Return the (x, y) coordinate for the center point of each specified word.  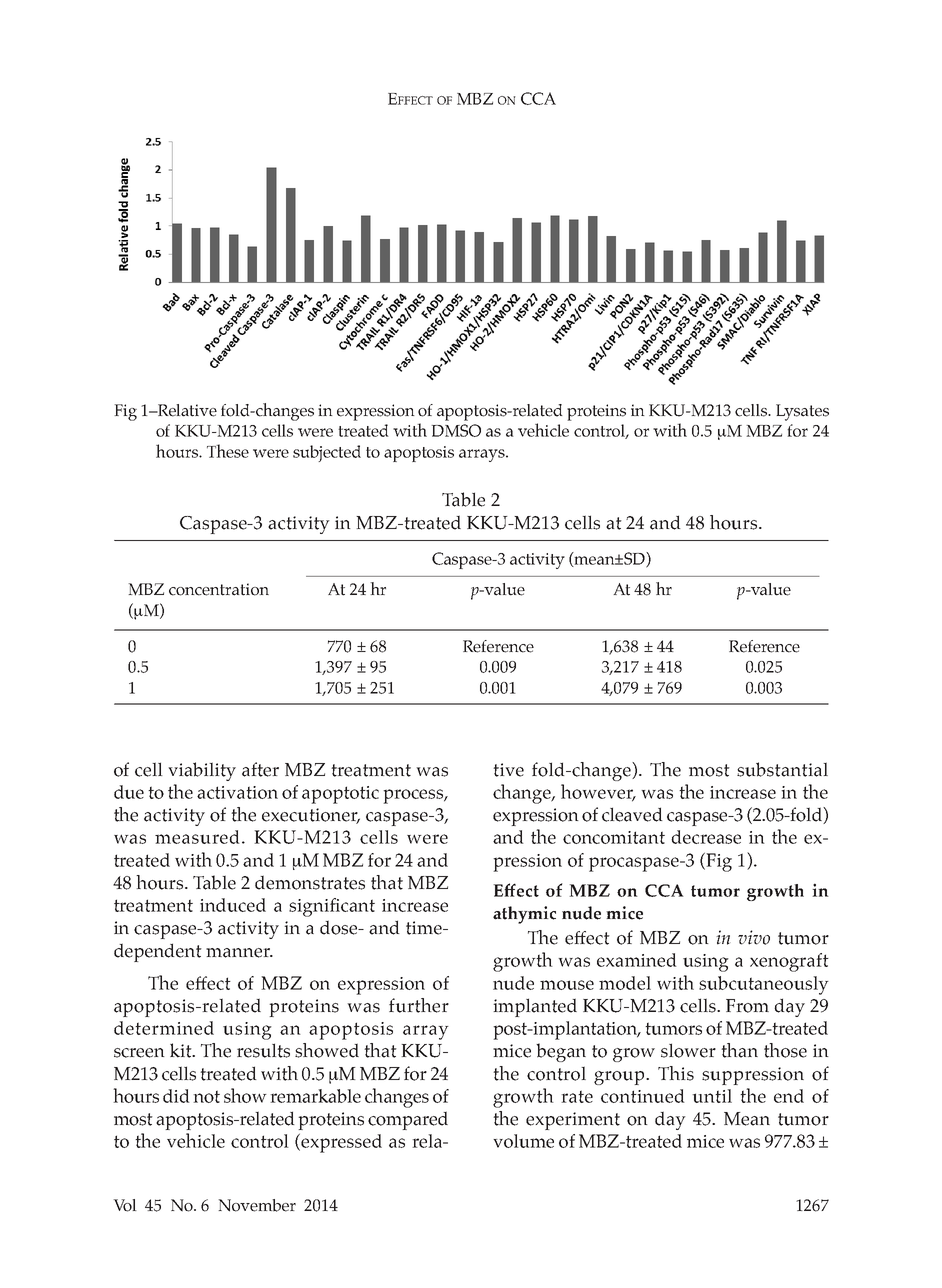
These (228, 451)
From (747, 1006)
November (257, 1205)
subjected (327, 453)
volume (523, 1141)
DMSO (456, 430)
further (419, 1005)
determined (164, 1028)
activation (237, 792)
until (712, 1096)
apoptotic (340, 795)
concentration (219, 589)
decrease (706, 837)
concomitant (614, 837)
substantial (782, 769)
